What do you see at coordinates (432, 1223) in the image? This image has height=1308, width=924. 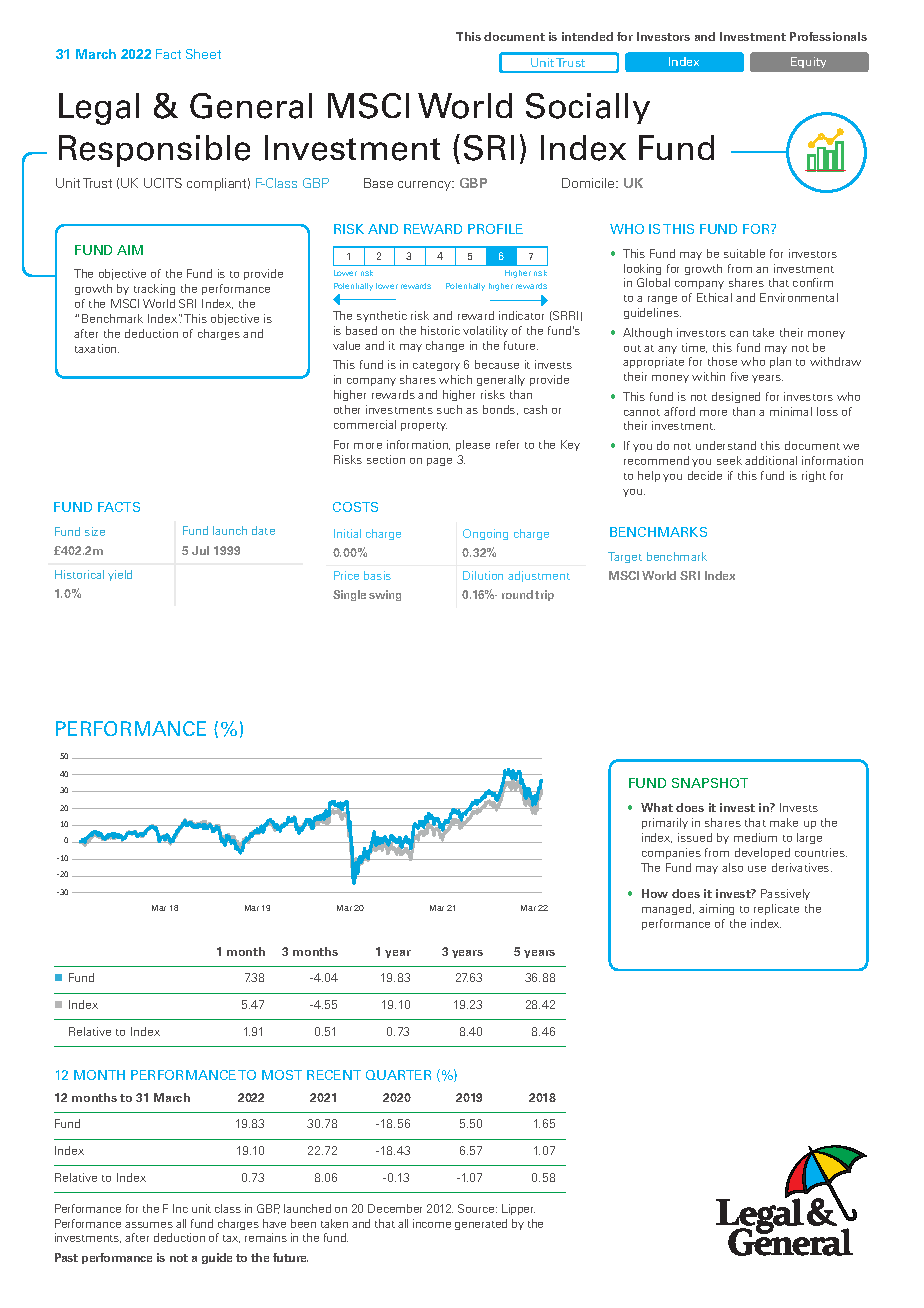 I see `income` at bounding box center [432, 1223].
